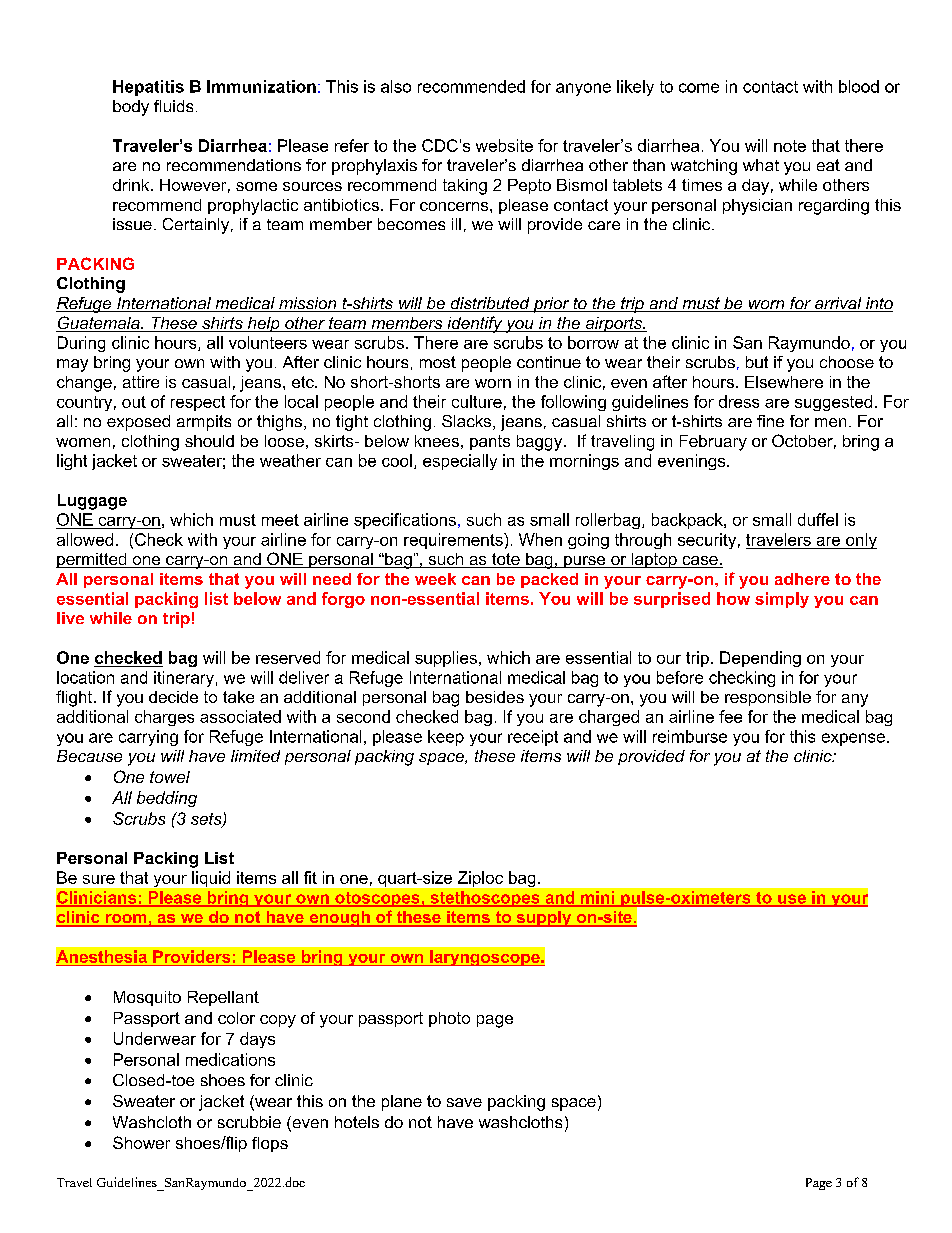 This image has height=1233, width=952. What do you see at coordinates (853, 739) in the image?
I see `expense` at bounding box center [853, 739].
